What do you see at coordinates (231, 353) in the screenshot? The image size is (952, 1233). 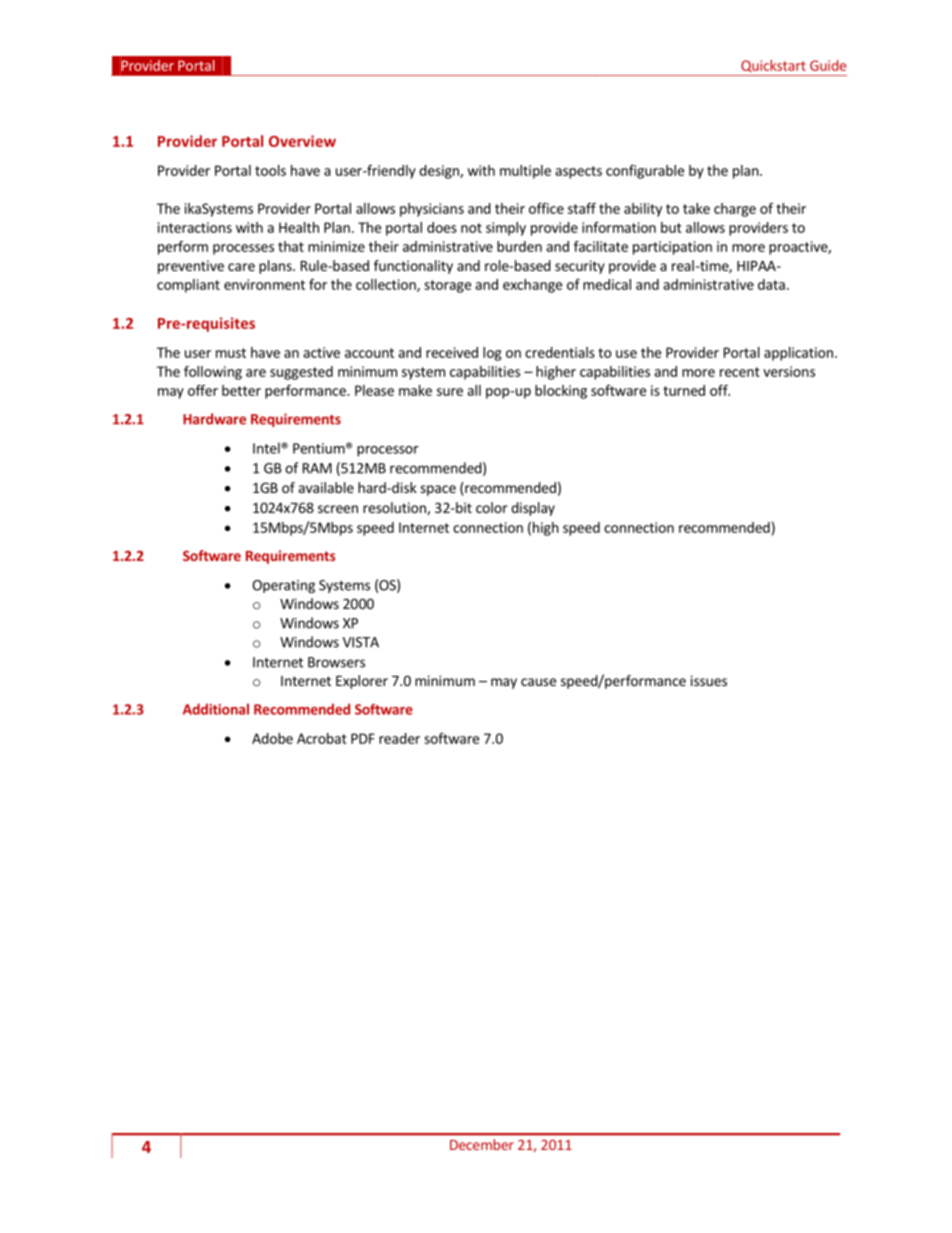 I see `must` at bounding box center [231, 353].
